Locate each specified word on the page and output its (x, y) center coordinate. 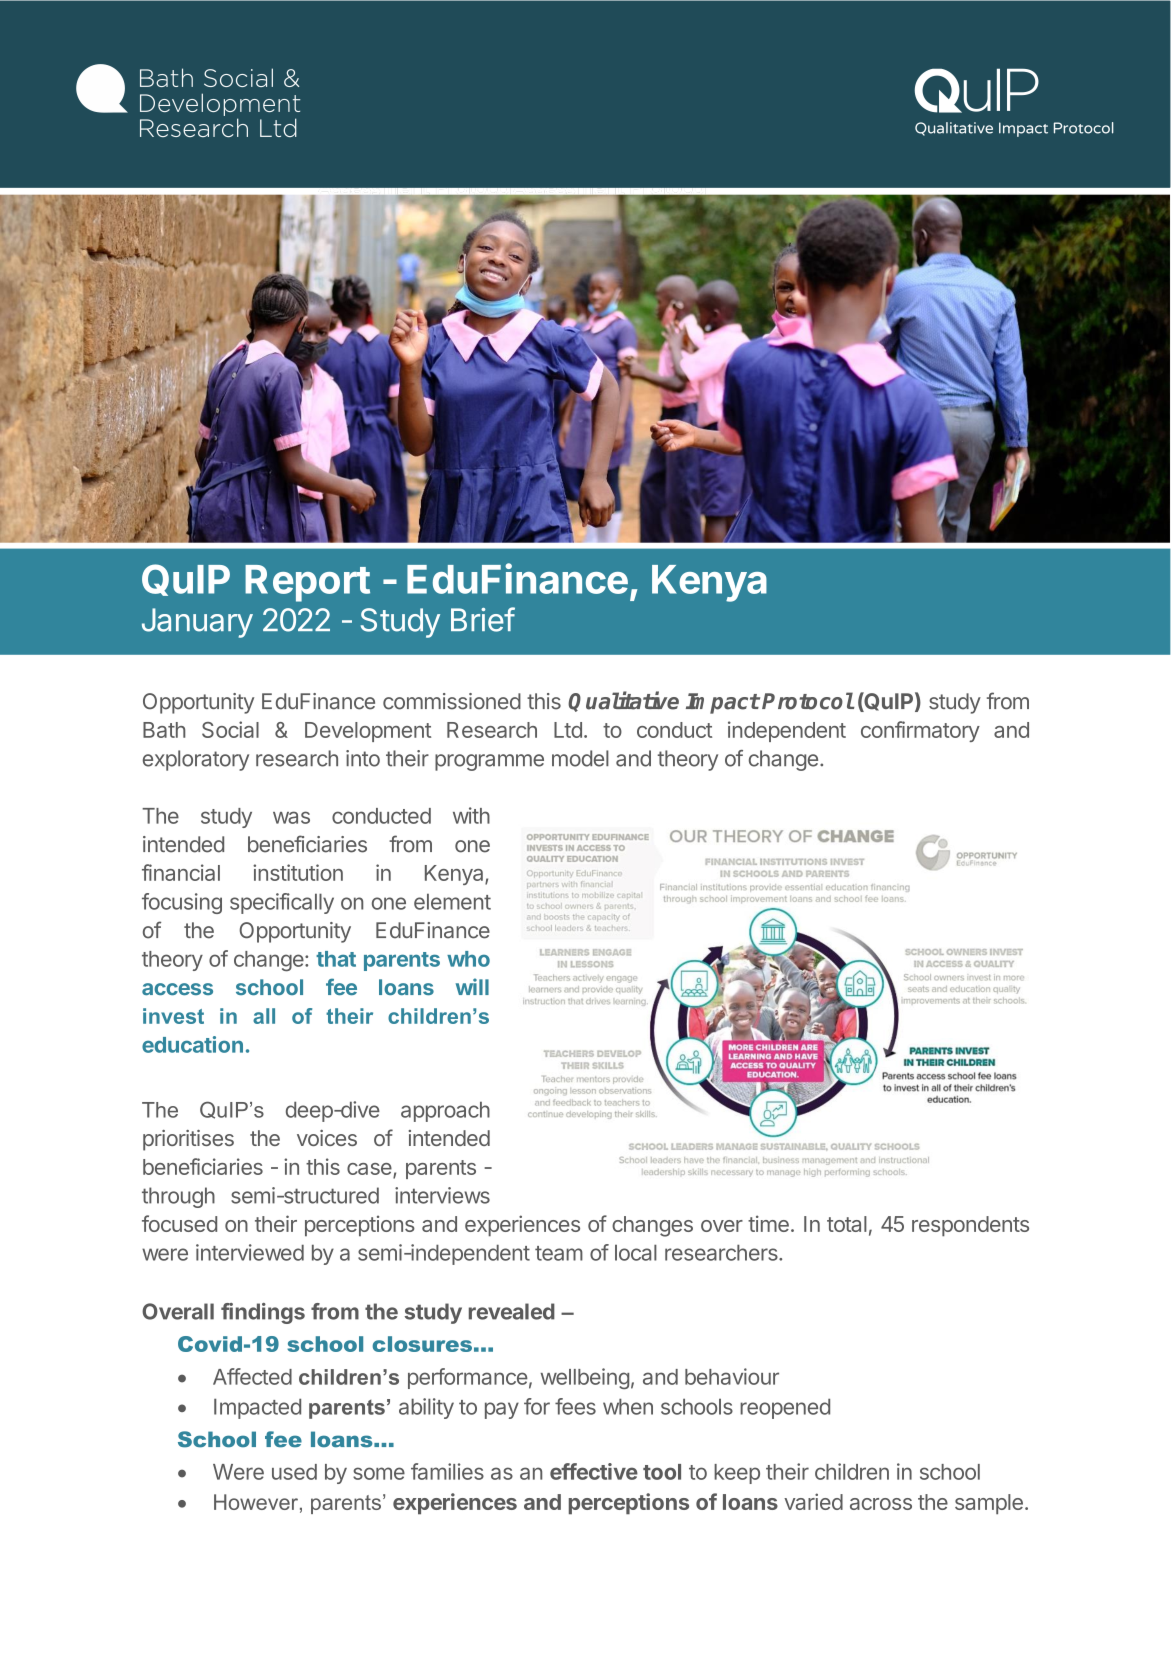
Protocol (808, 701)
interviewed (250, 1252)
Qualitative (623, 701)
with (471, 815)
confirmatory (920, 731)
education (192, 1044)
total (847, 1224)
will (472, 986)
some (379, 1473)
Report (307, 583)
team (559, 1253)
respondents (970, 1226)
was (291, 817)
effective (594, 1471)
